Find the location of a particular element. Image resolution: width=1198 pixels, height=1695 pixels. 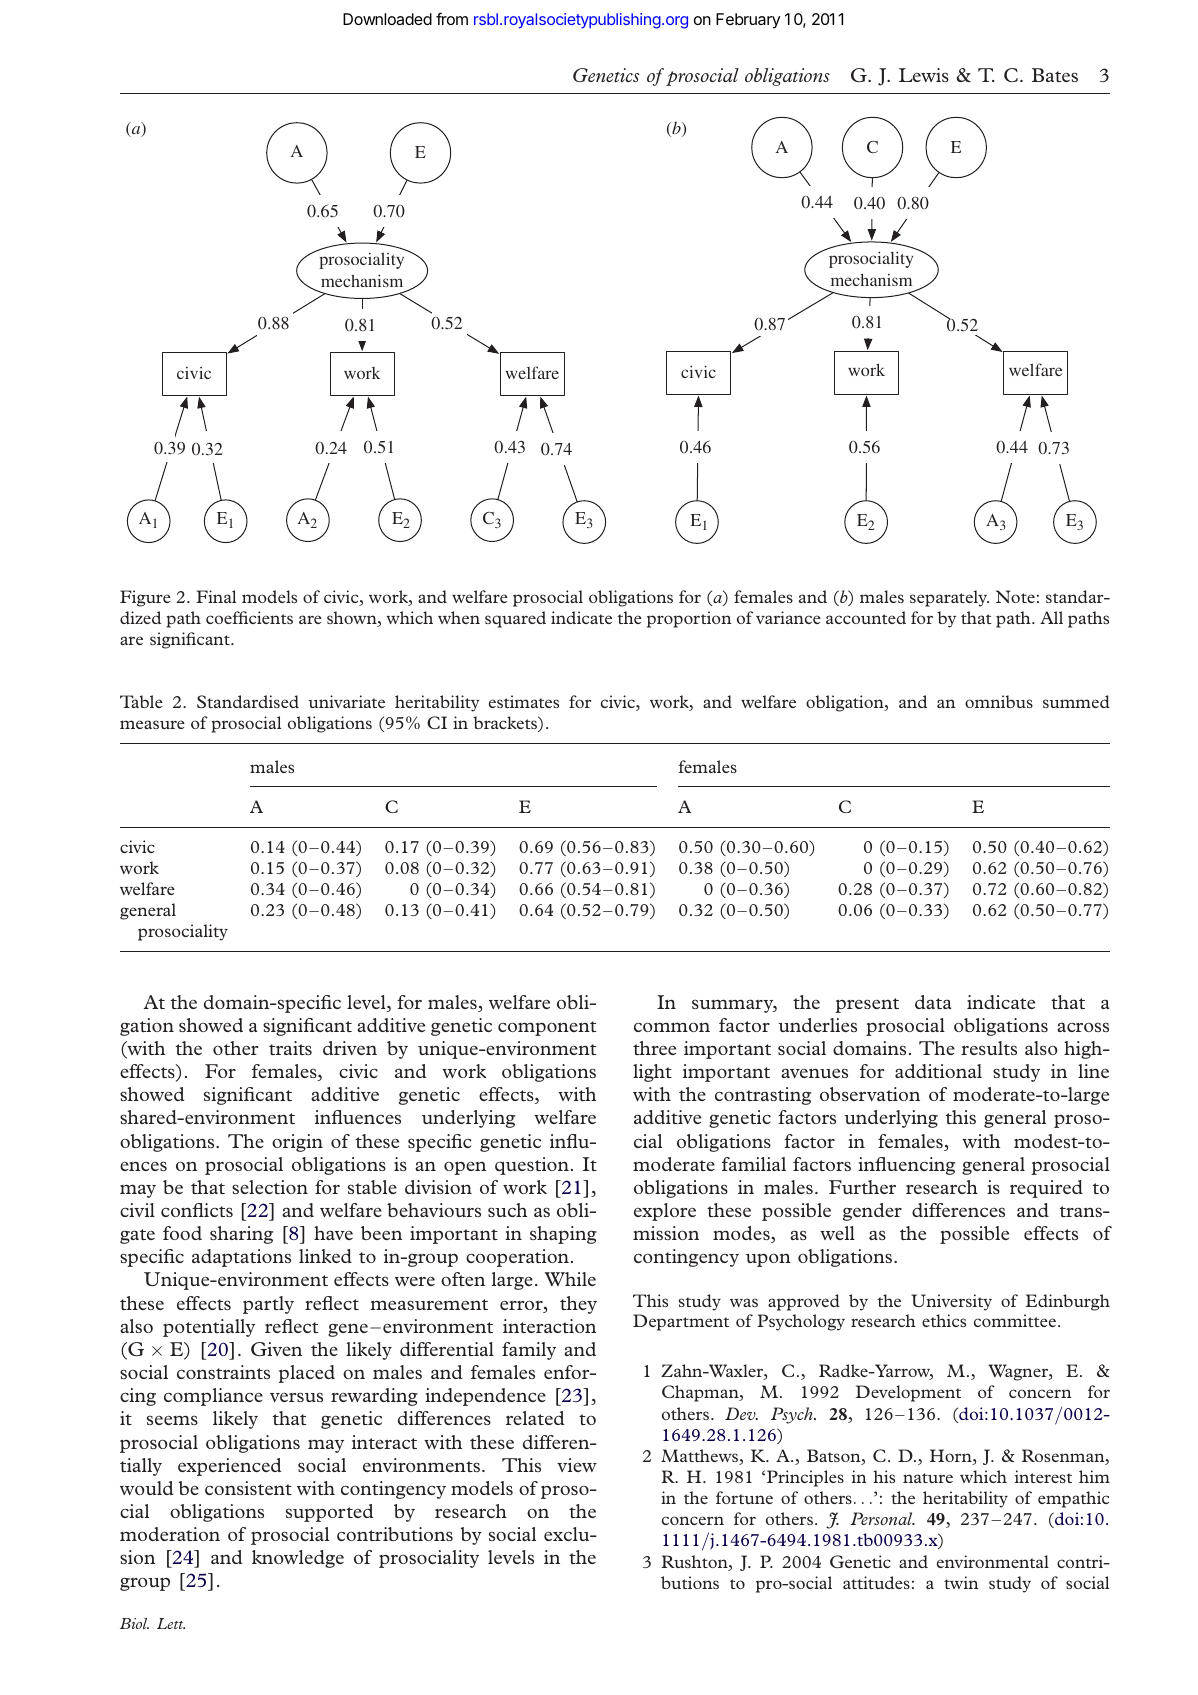

view is located at coordinates (577, 1465).
